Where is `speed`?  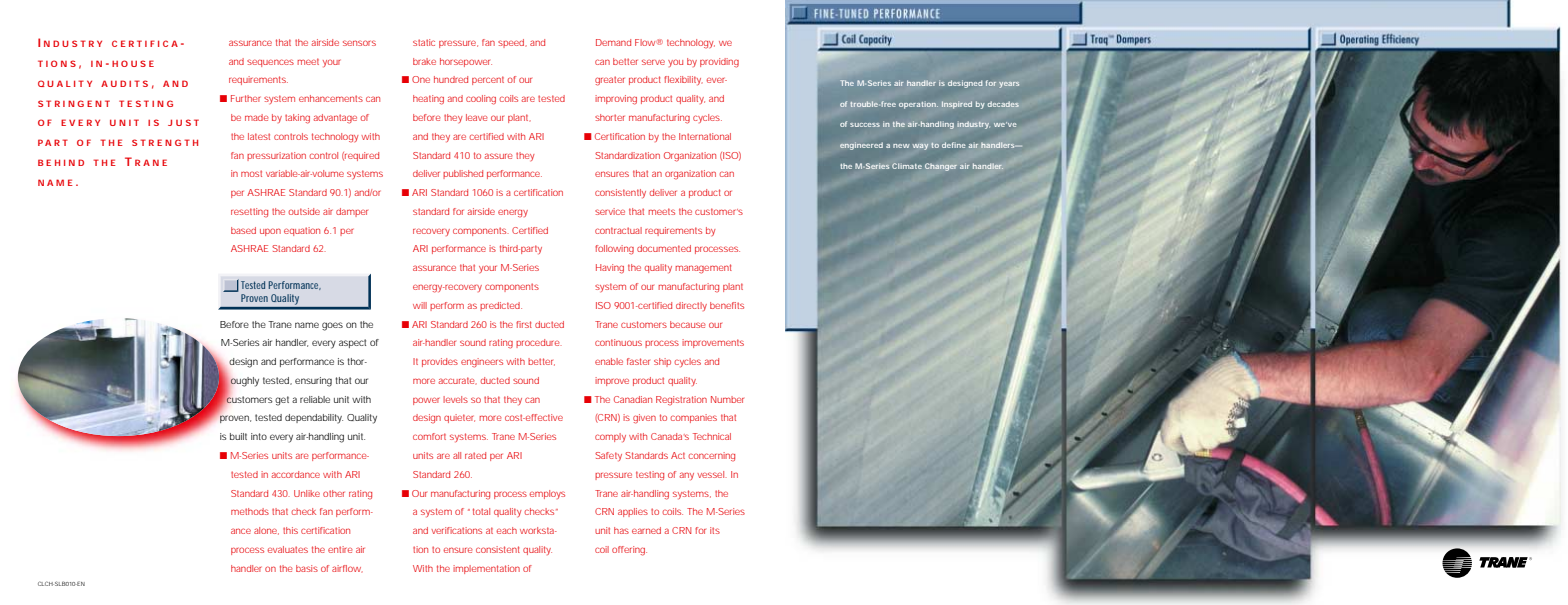 speed is located at coordinates (512, 43).
